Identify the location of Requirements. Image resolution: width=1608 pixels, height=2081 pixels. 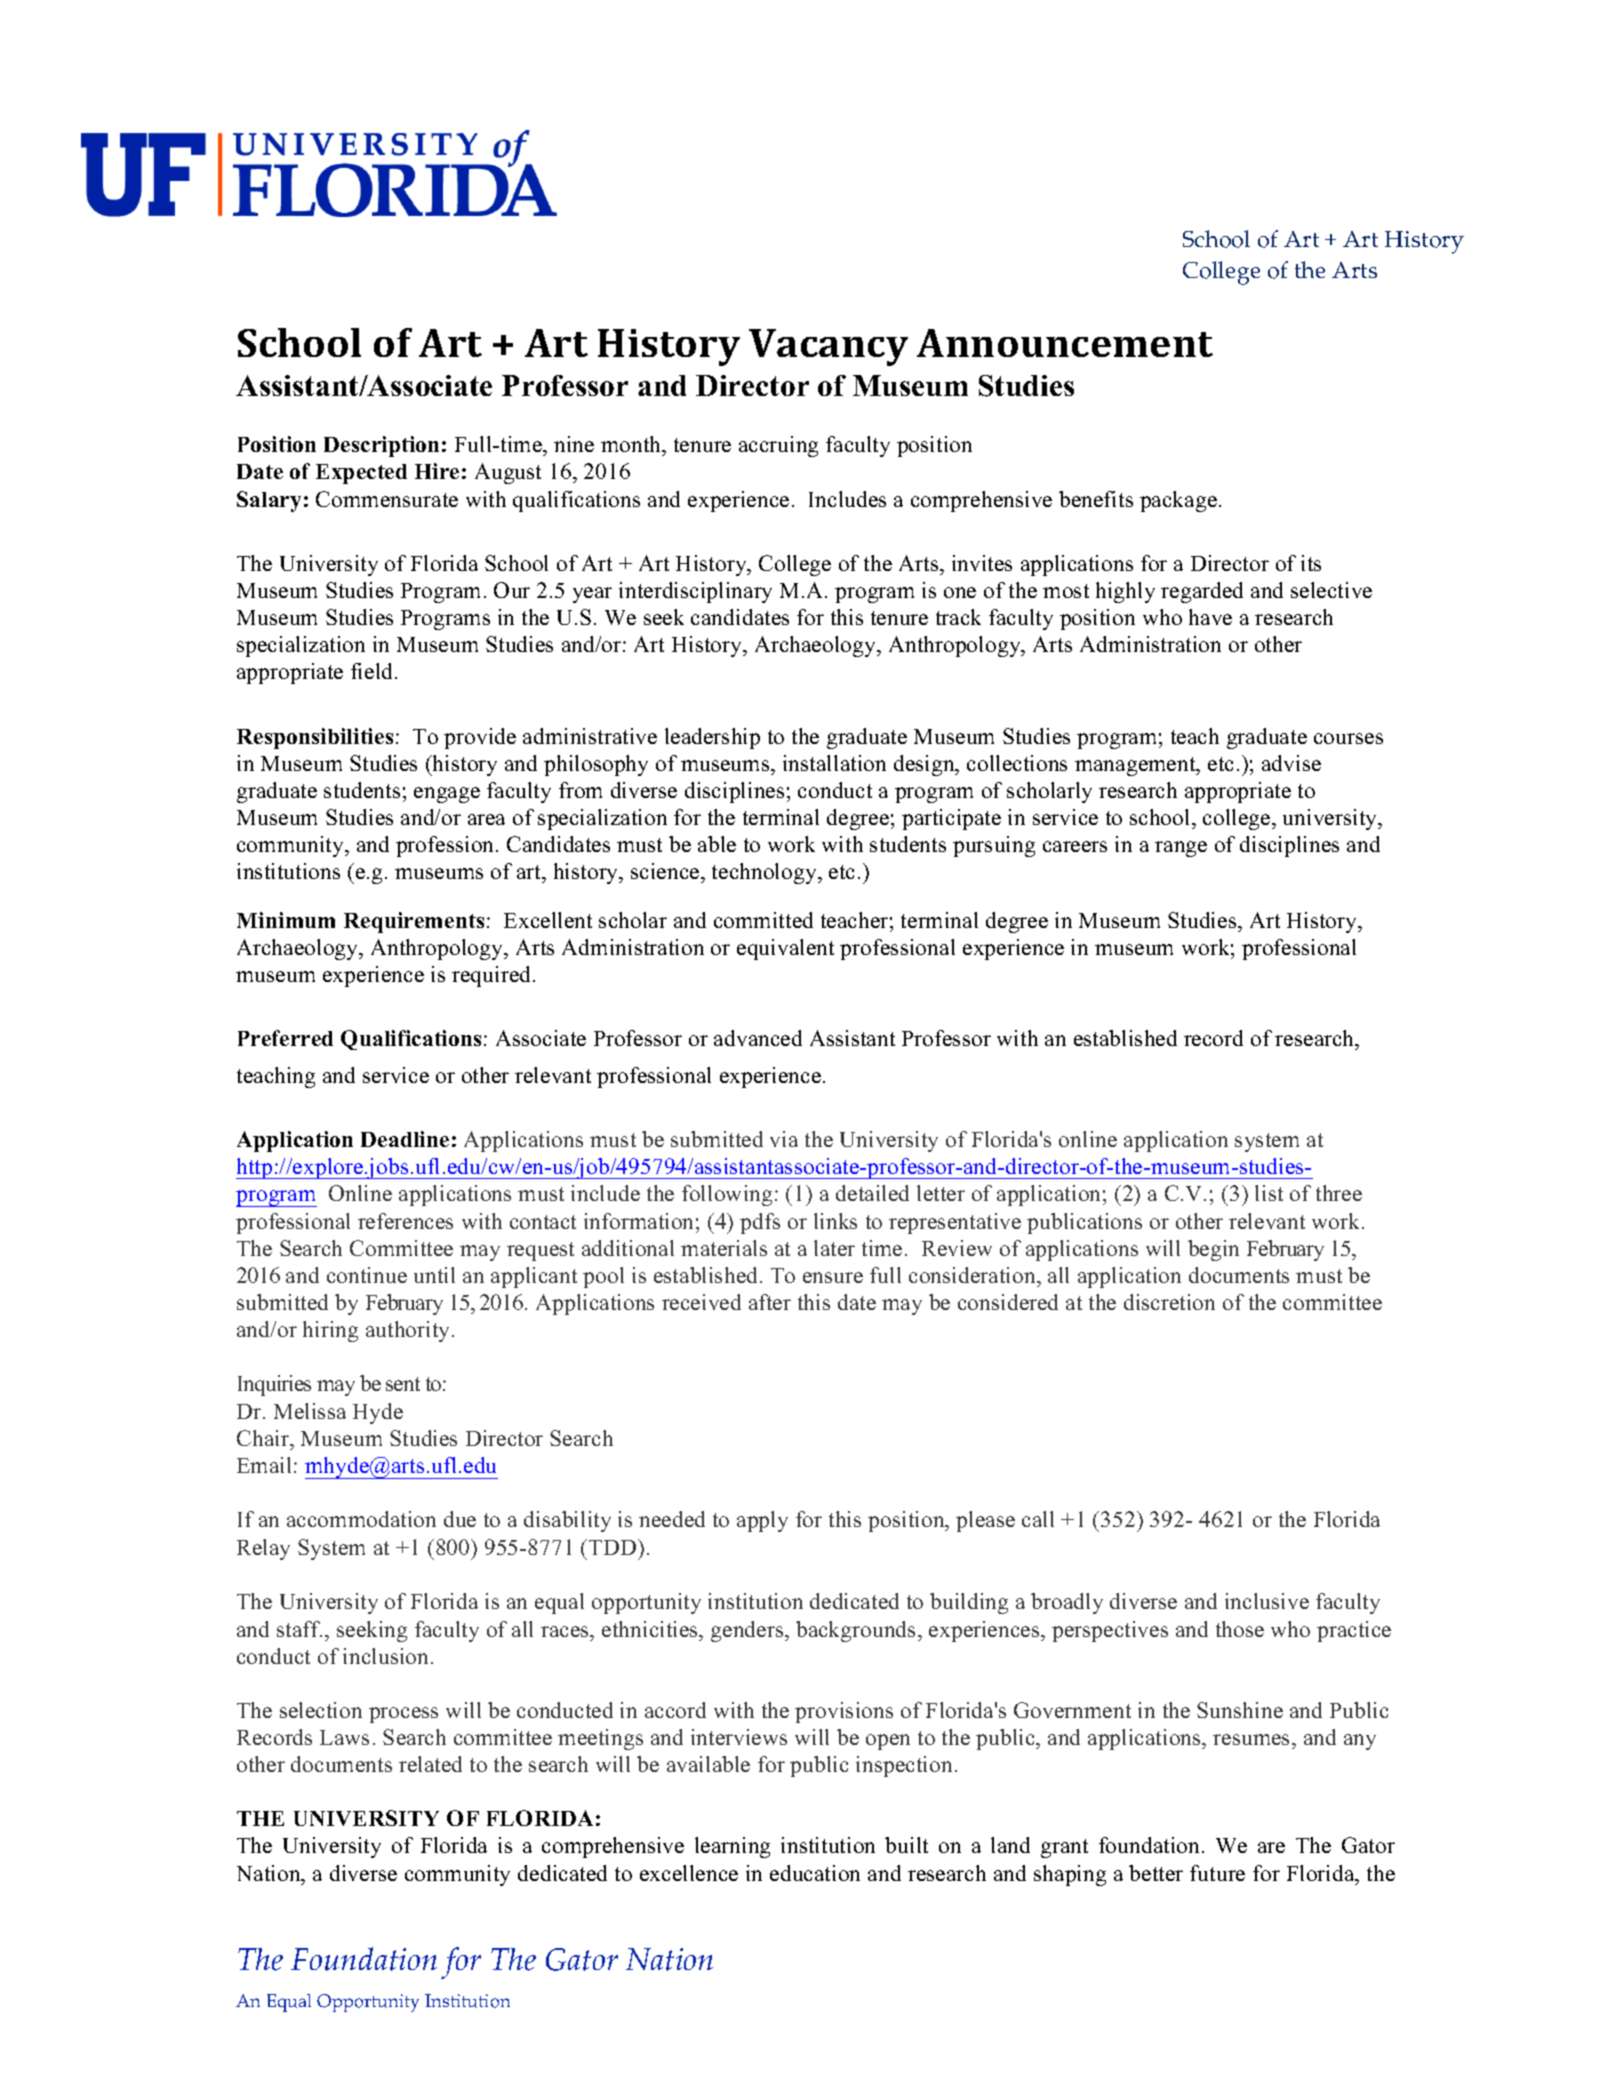
(414, 922).
